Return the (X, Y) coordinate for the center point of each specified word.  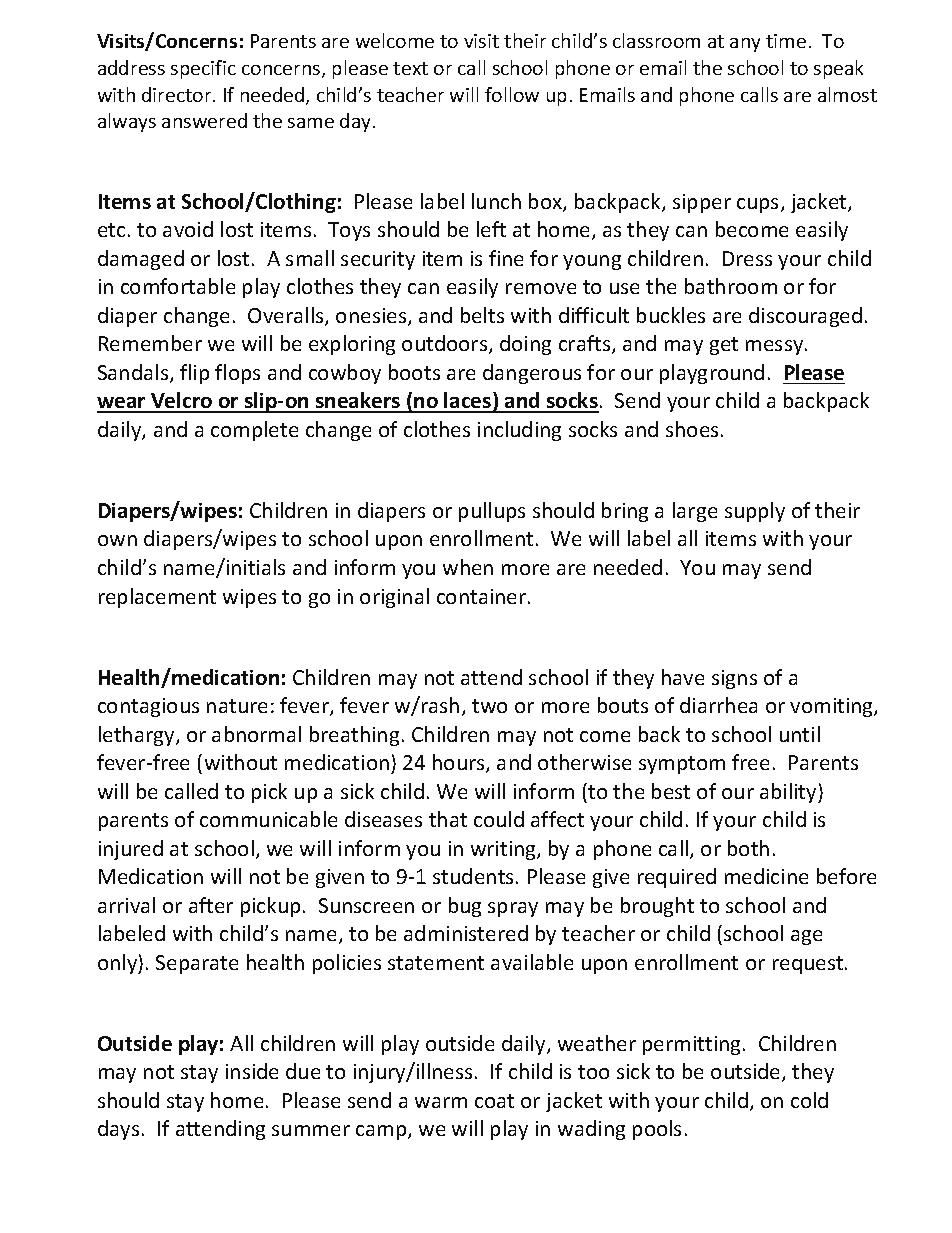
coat (494, 1101)
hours (460, 763)
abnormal (256, 734)
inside (252, 1071)
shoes (692, 429)
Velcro (182, 402)
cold (809, 1100)
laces (468, 402)
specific (203, 69)
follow (512, 94)
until (800, 734)
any (745, 45)
